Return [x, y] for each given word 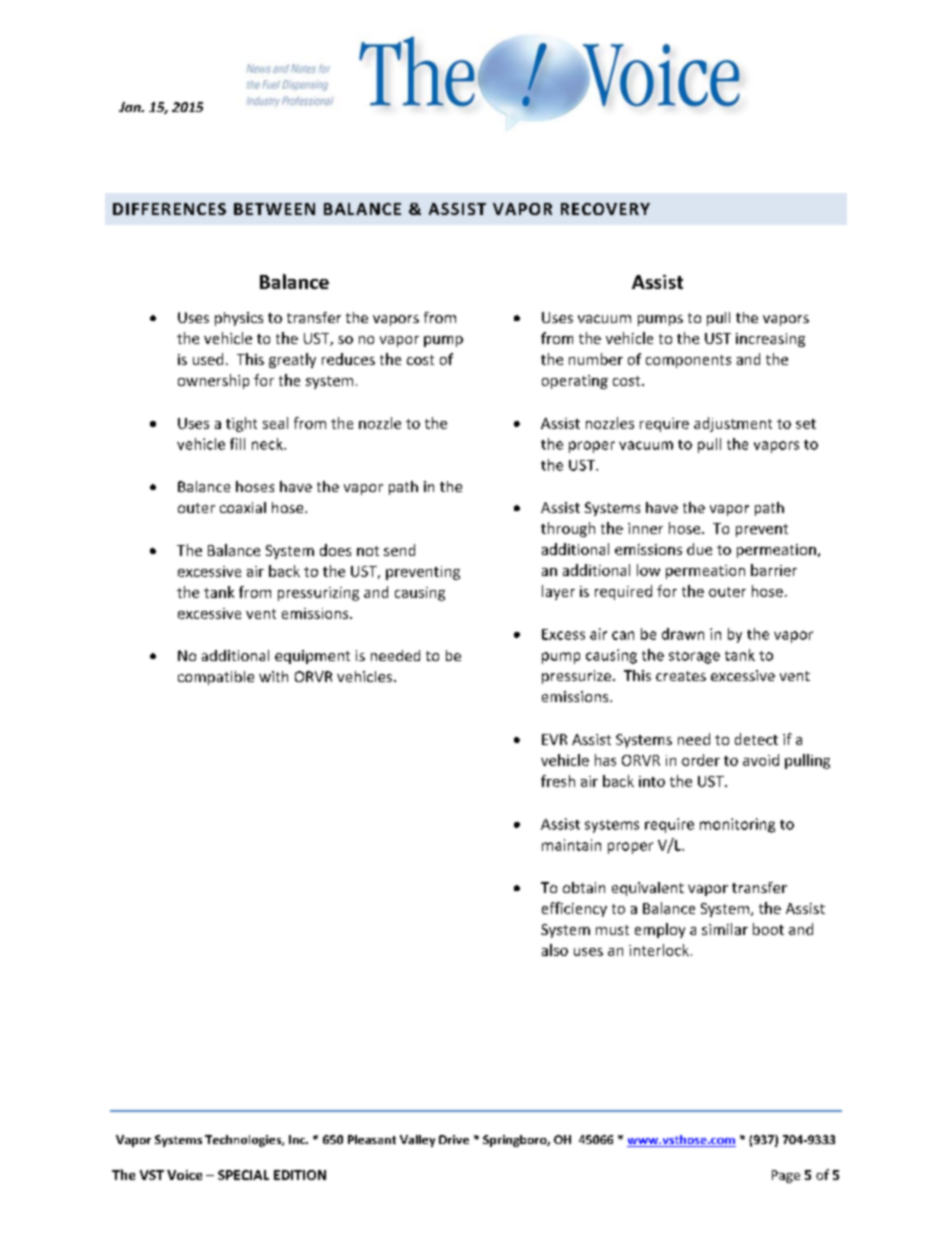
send [399, 550]
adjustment [733, 424]
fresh [558, 781]
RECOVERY [605, 209]
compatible [216, 678]
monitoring [737, 825]
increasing [770, 340]
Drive [454, 1139]
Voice [184, 1175]
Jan [131, 107]
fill [237, 444]
